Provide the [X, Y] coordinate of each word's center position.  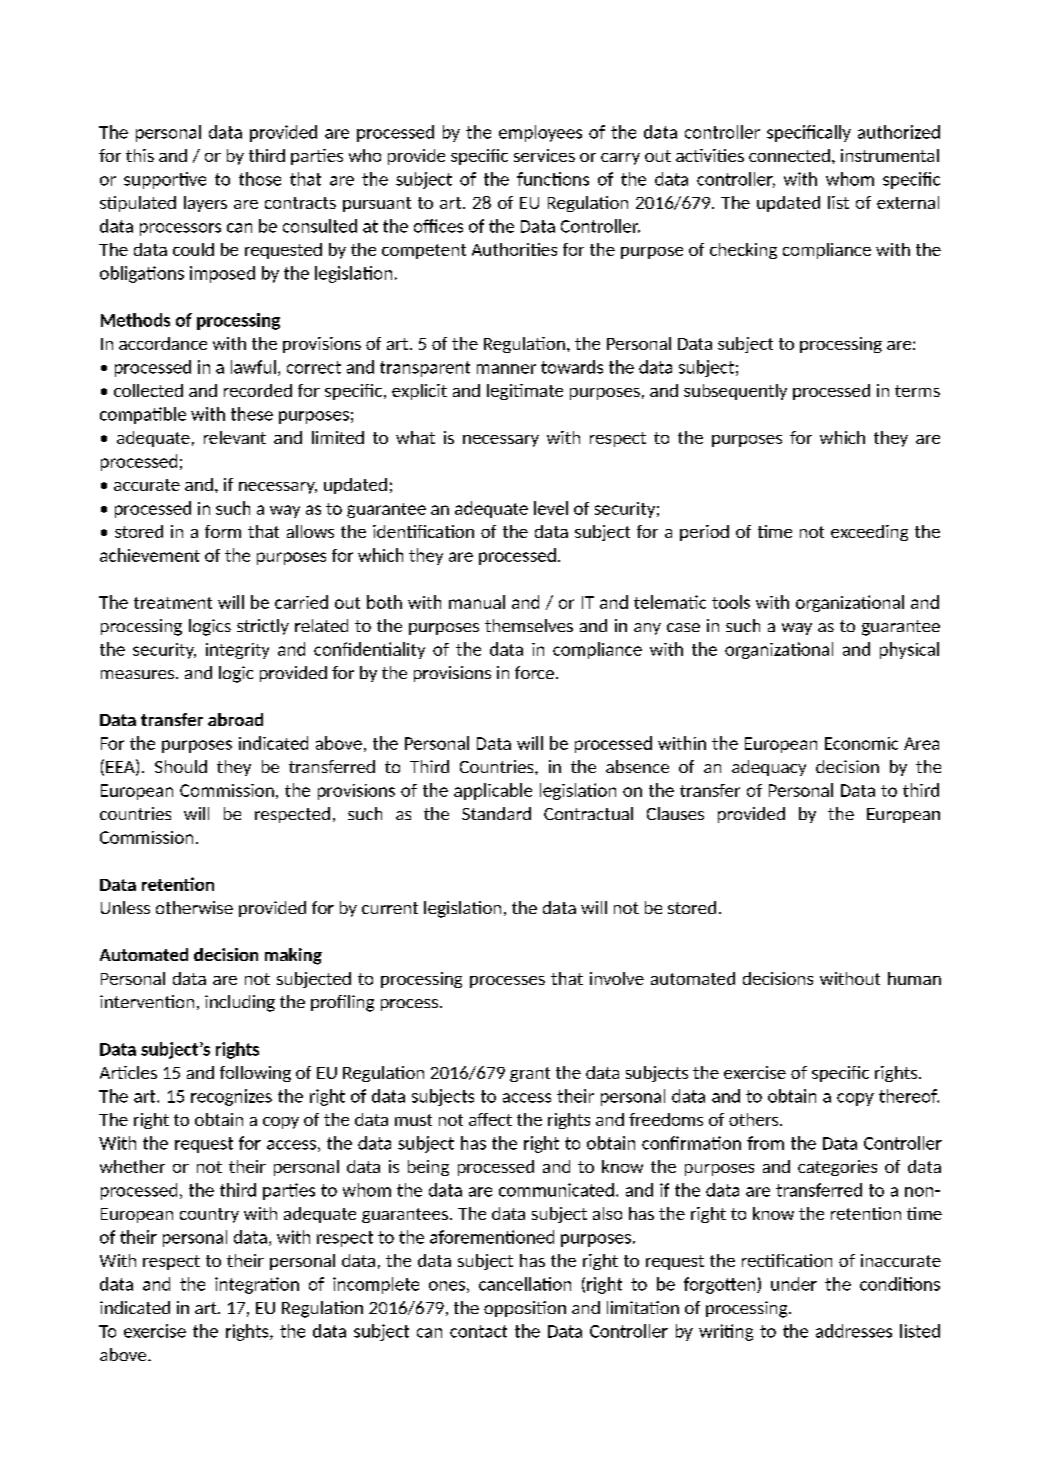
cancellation [525, 1284]
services [544, 155]
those [260, 179]
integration [257, 1285]
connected [789, 155]
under [794, 1284]
